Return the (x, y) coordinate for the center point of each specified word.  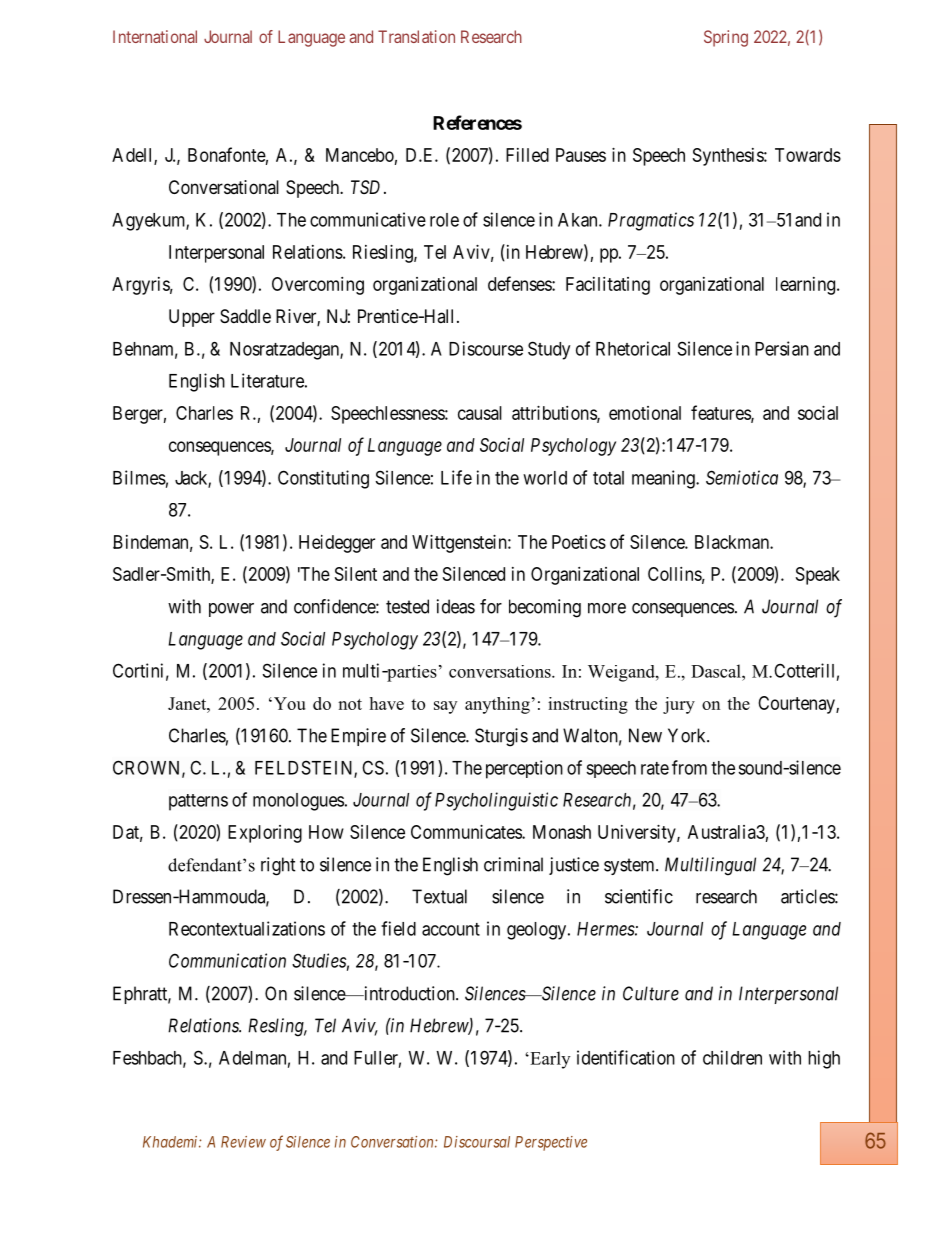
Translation (416, 36)
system (630, 866)
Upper (192, 318)
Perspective (551, 1143)
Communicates (467, 832)
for (491, 606)
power (231, 610)
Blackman (733, 542)
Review (243, 1142)
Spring (726, 38)
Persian (782, 348)
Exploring (265, 834)
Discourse (486, 348)
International (155, 36)
